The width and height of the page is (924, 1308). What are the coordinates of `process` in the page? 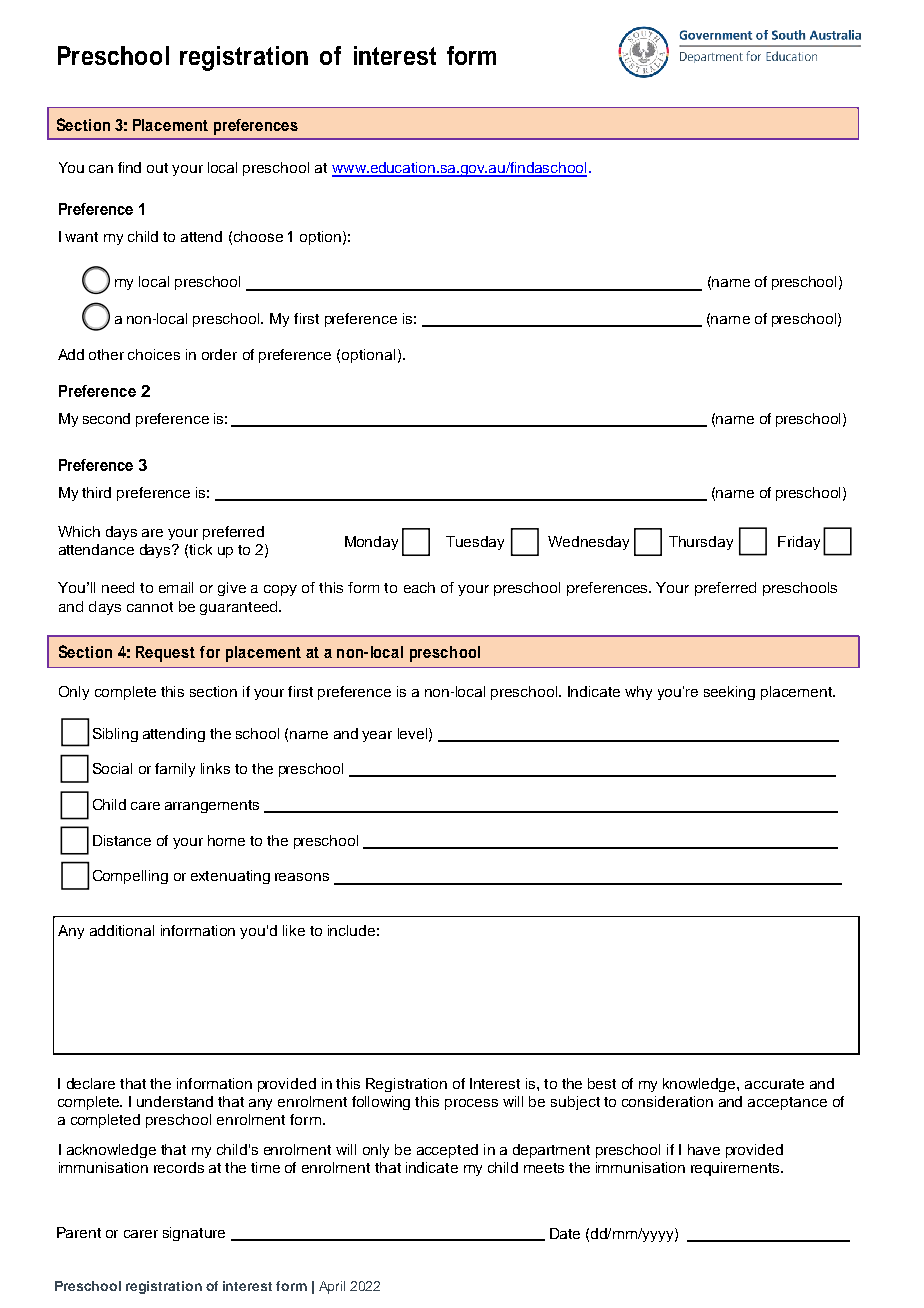 It's located at (471, 1104).
